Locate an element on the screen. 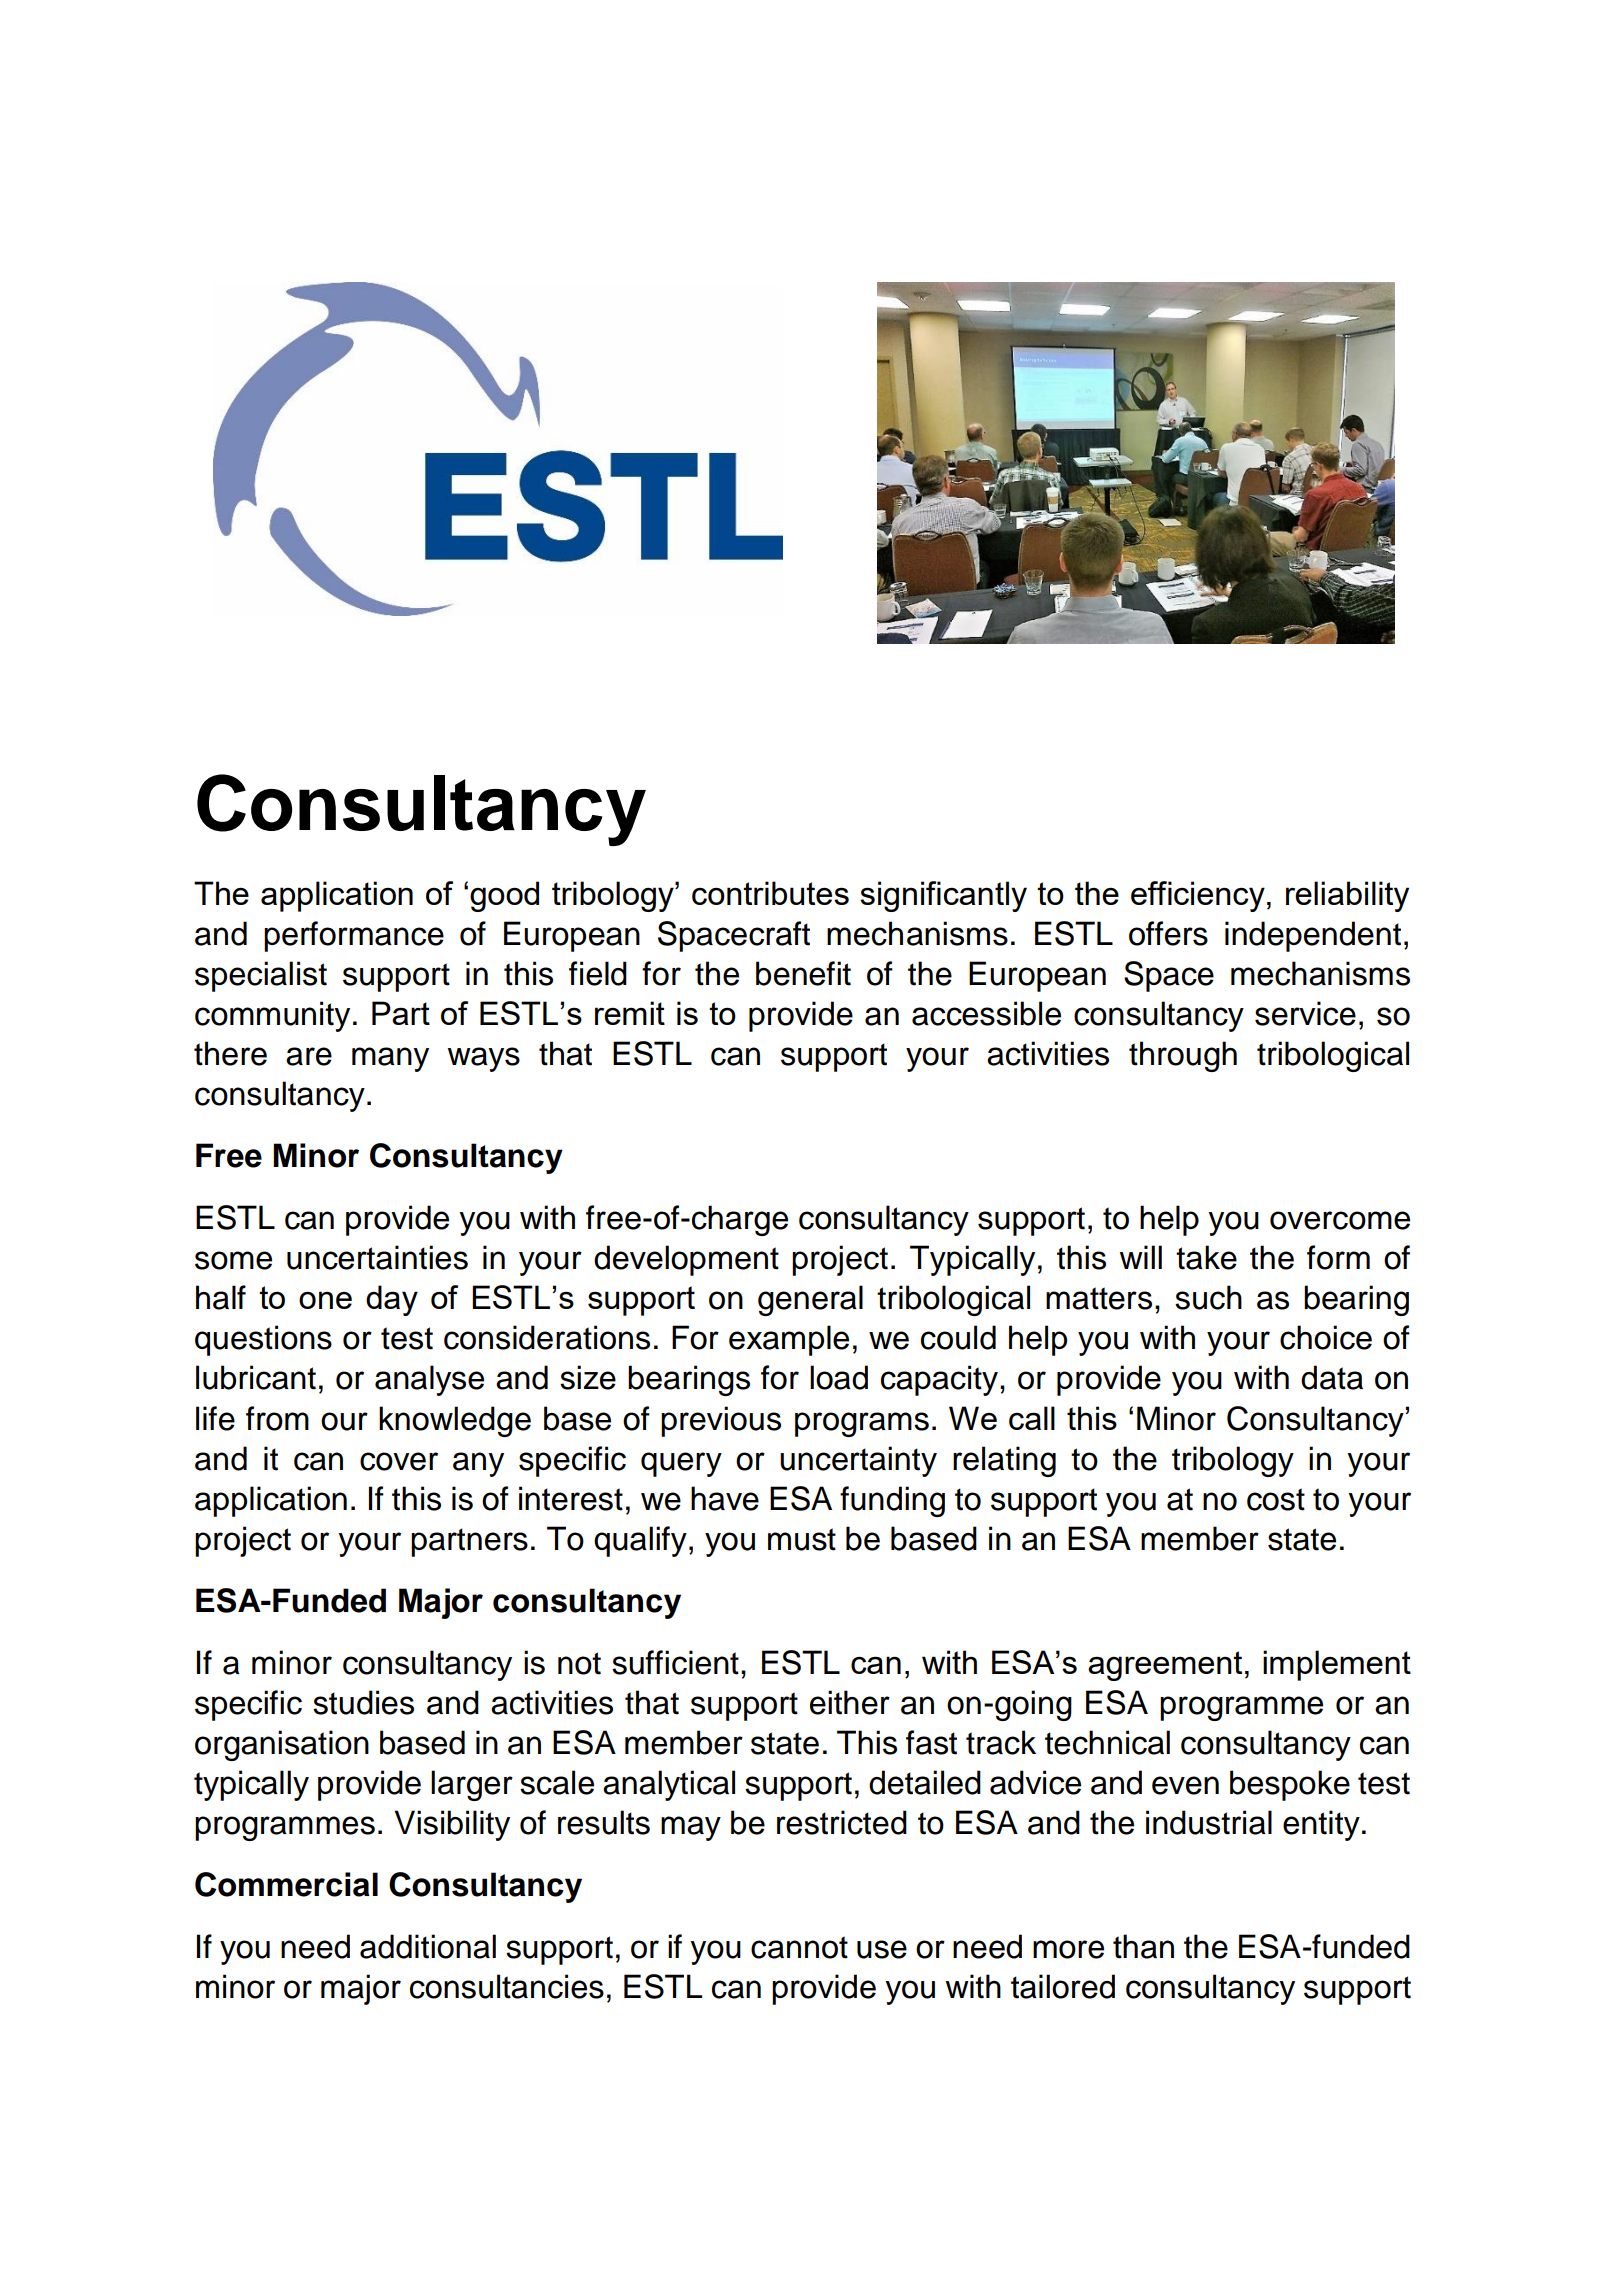 The height and width of the screenshot is (2270, 1605). agreement is located at coordinates (1165, 1666).
